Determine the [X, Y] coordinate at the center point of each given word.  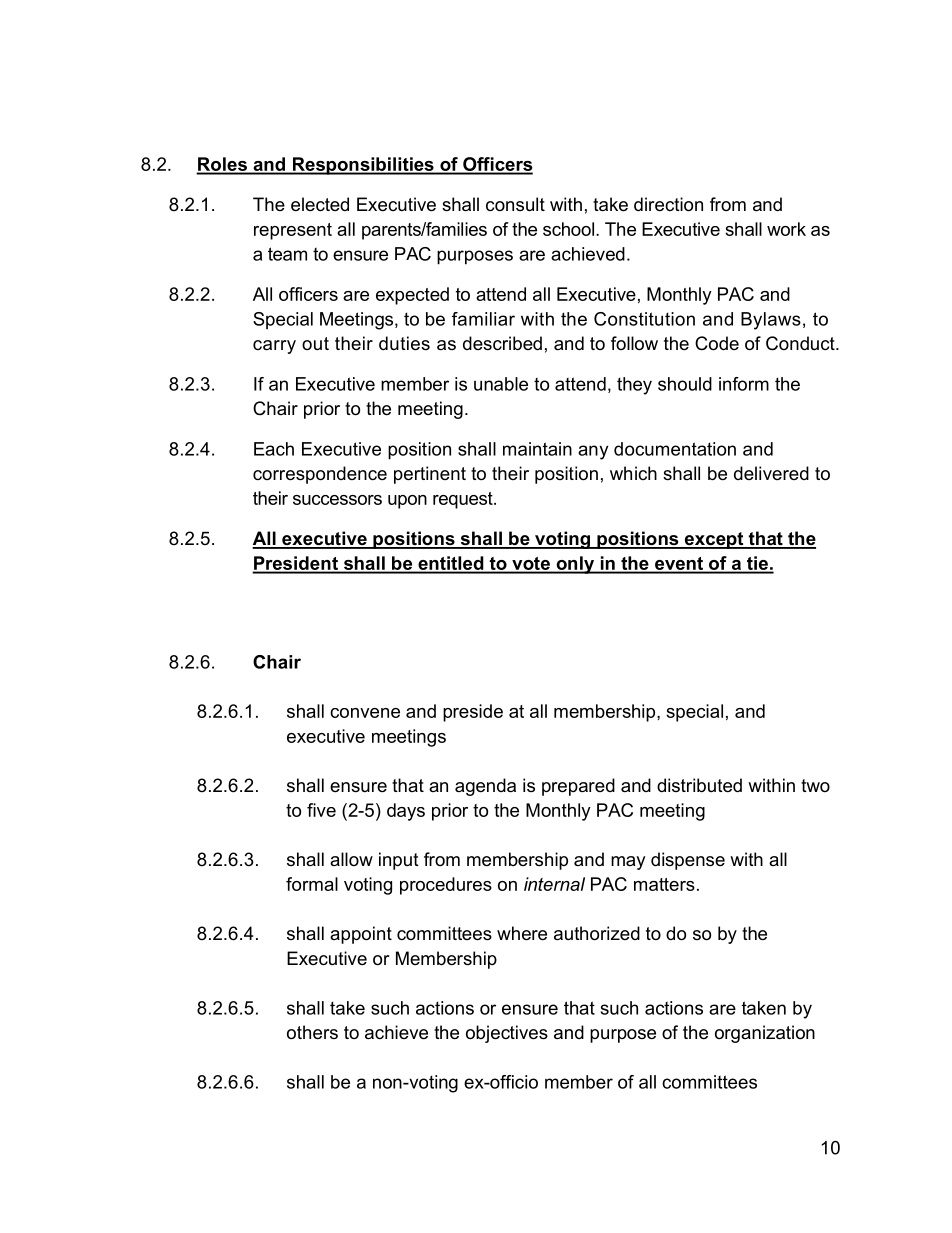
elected [320, 204]
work [786, 229]
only [575, 565]
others [312, 1032]
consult [515, 204]
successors [337, 500]
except [714, 540]
